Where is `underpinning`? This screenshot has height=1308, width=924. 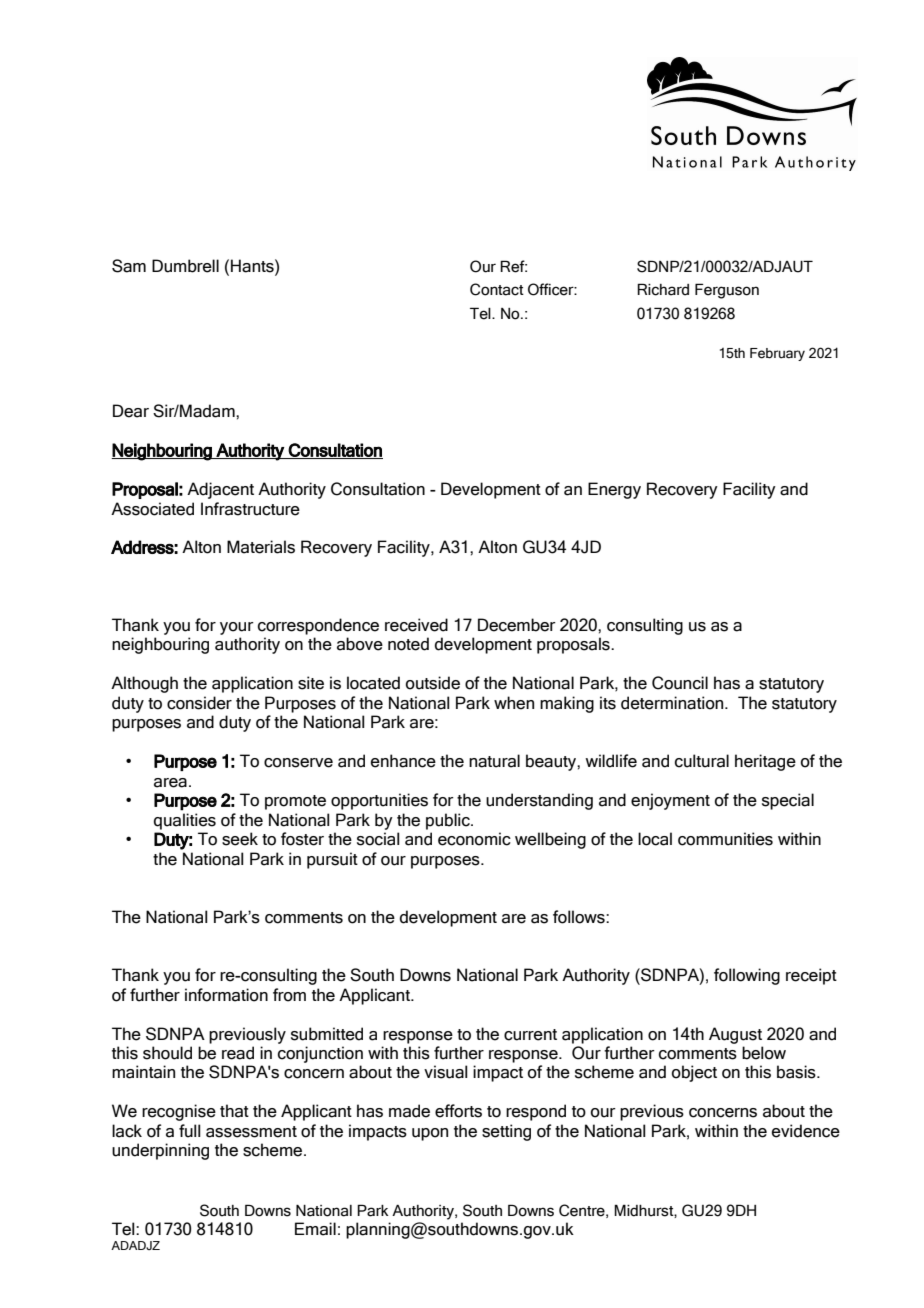 underpinning is located at coordinates (160, 1151).
